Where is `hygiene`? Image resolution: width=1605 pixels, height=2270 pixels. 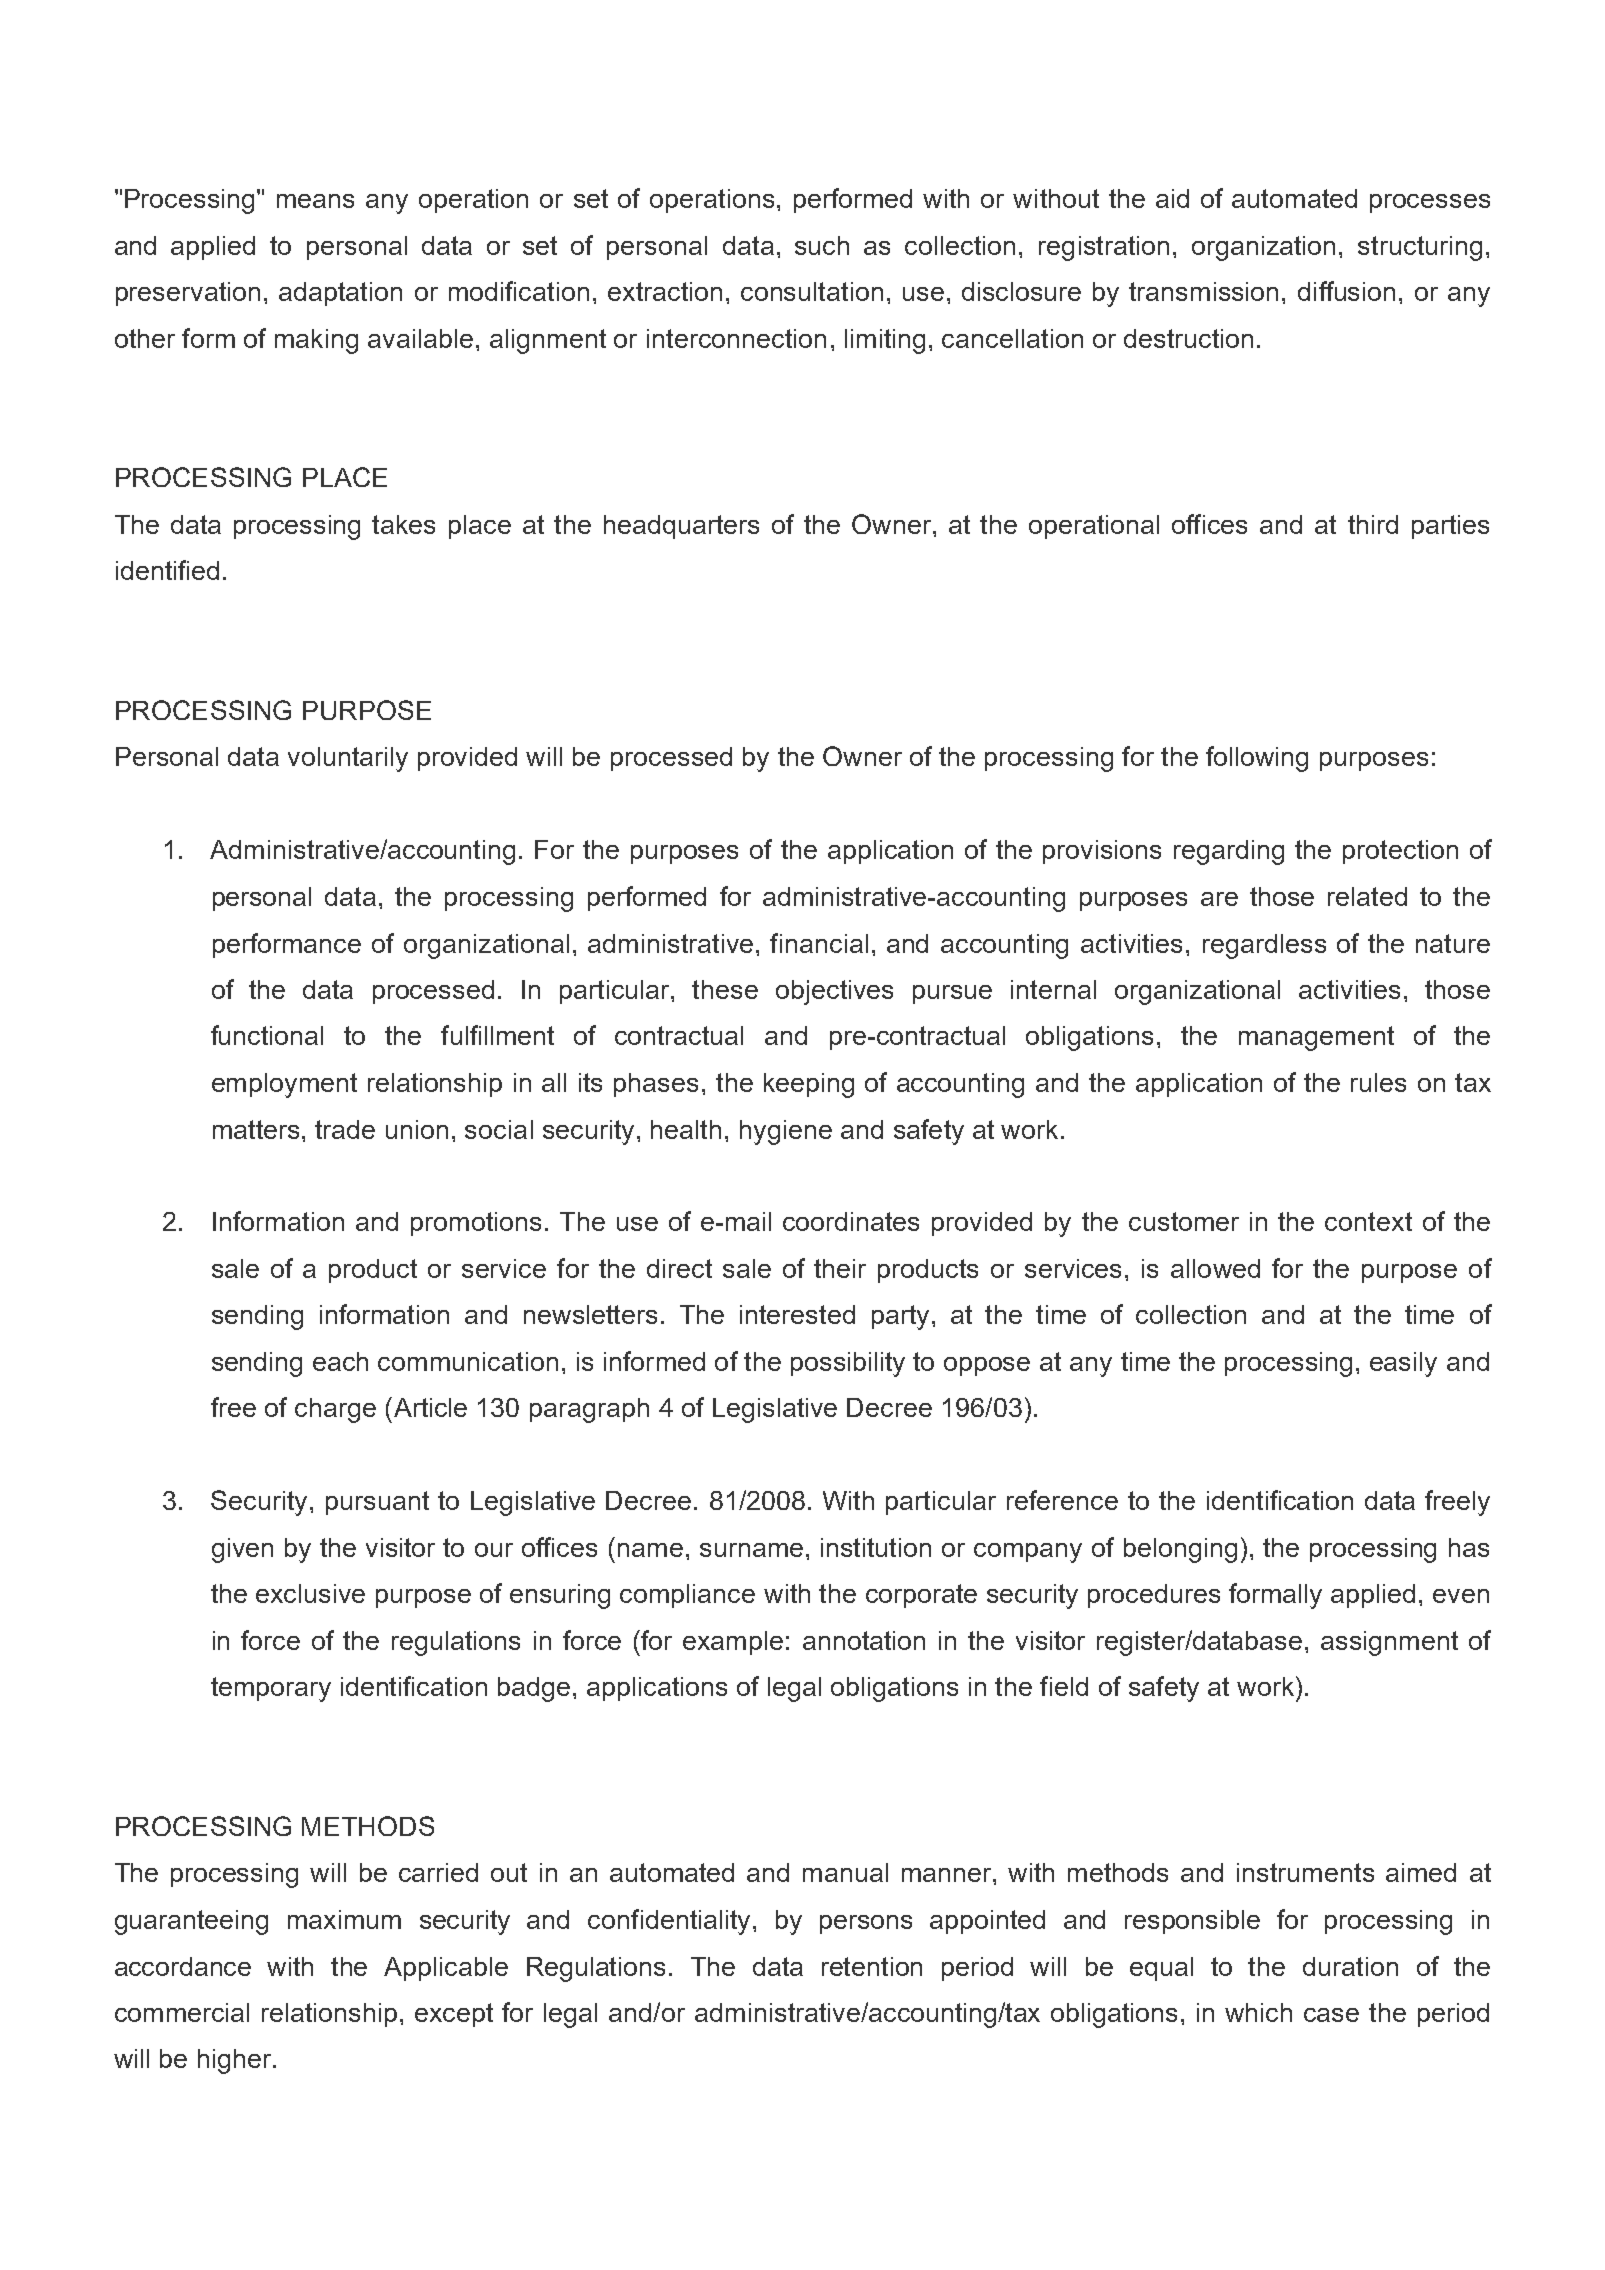 hygiene is located at coordinates (786, 1132).
